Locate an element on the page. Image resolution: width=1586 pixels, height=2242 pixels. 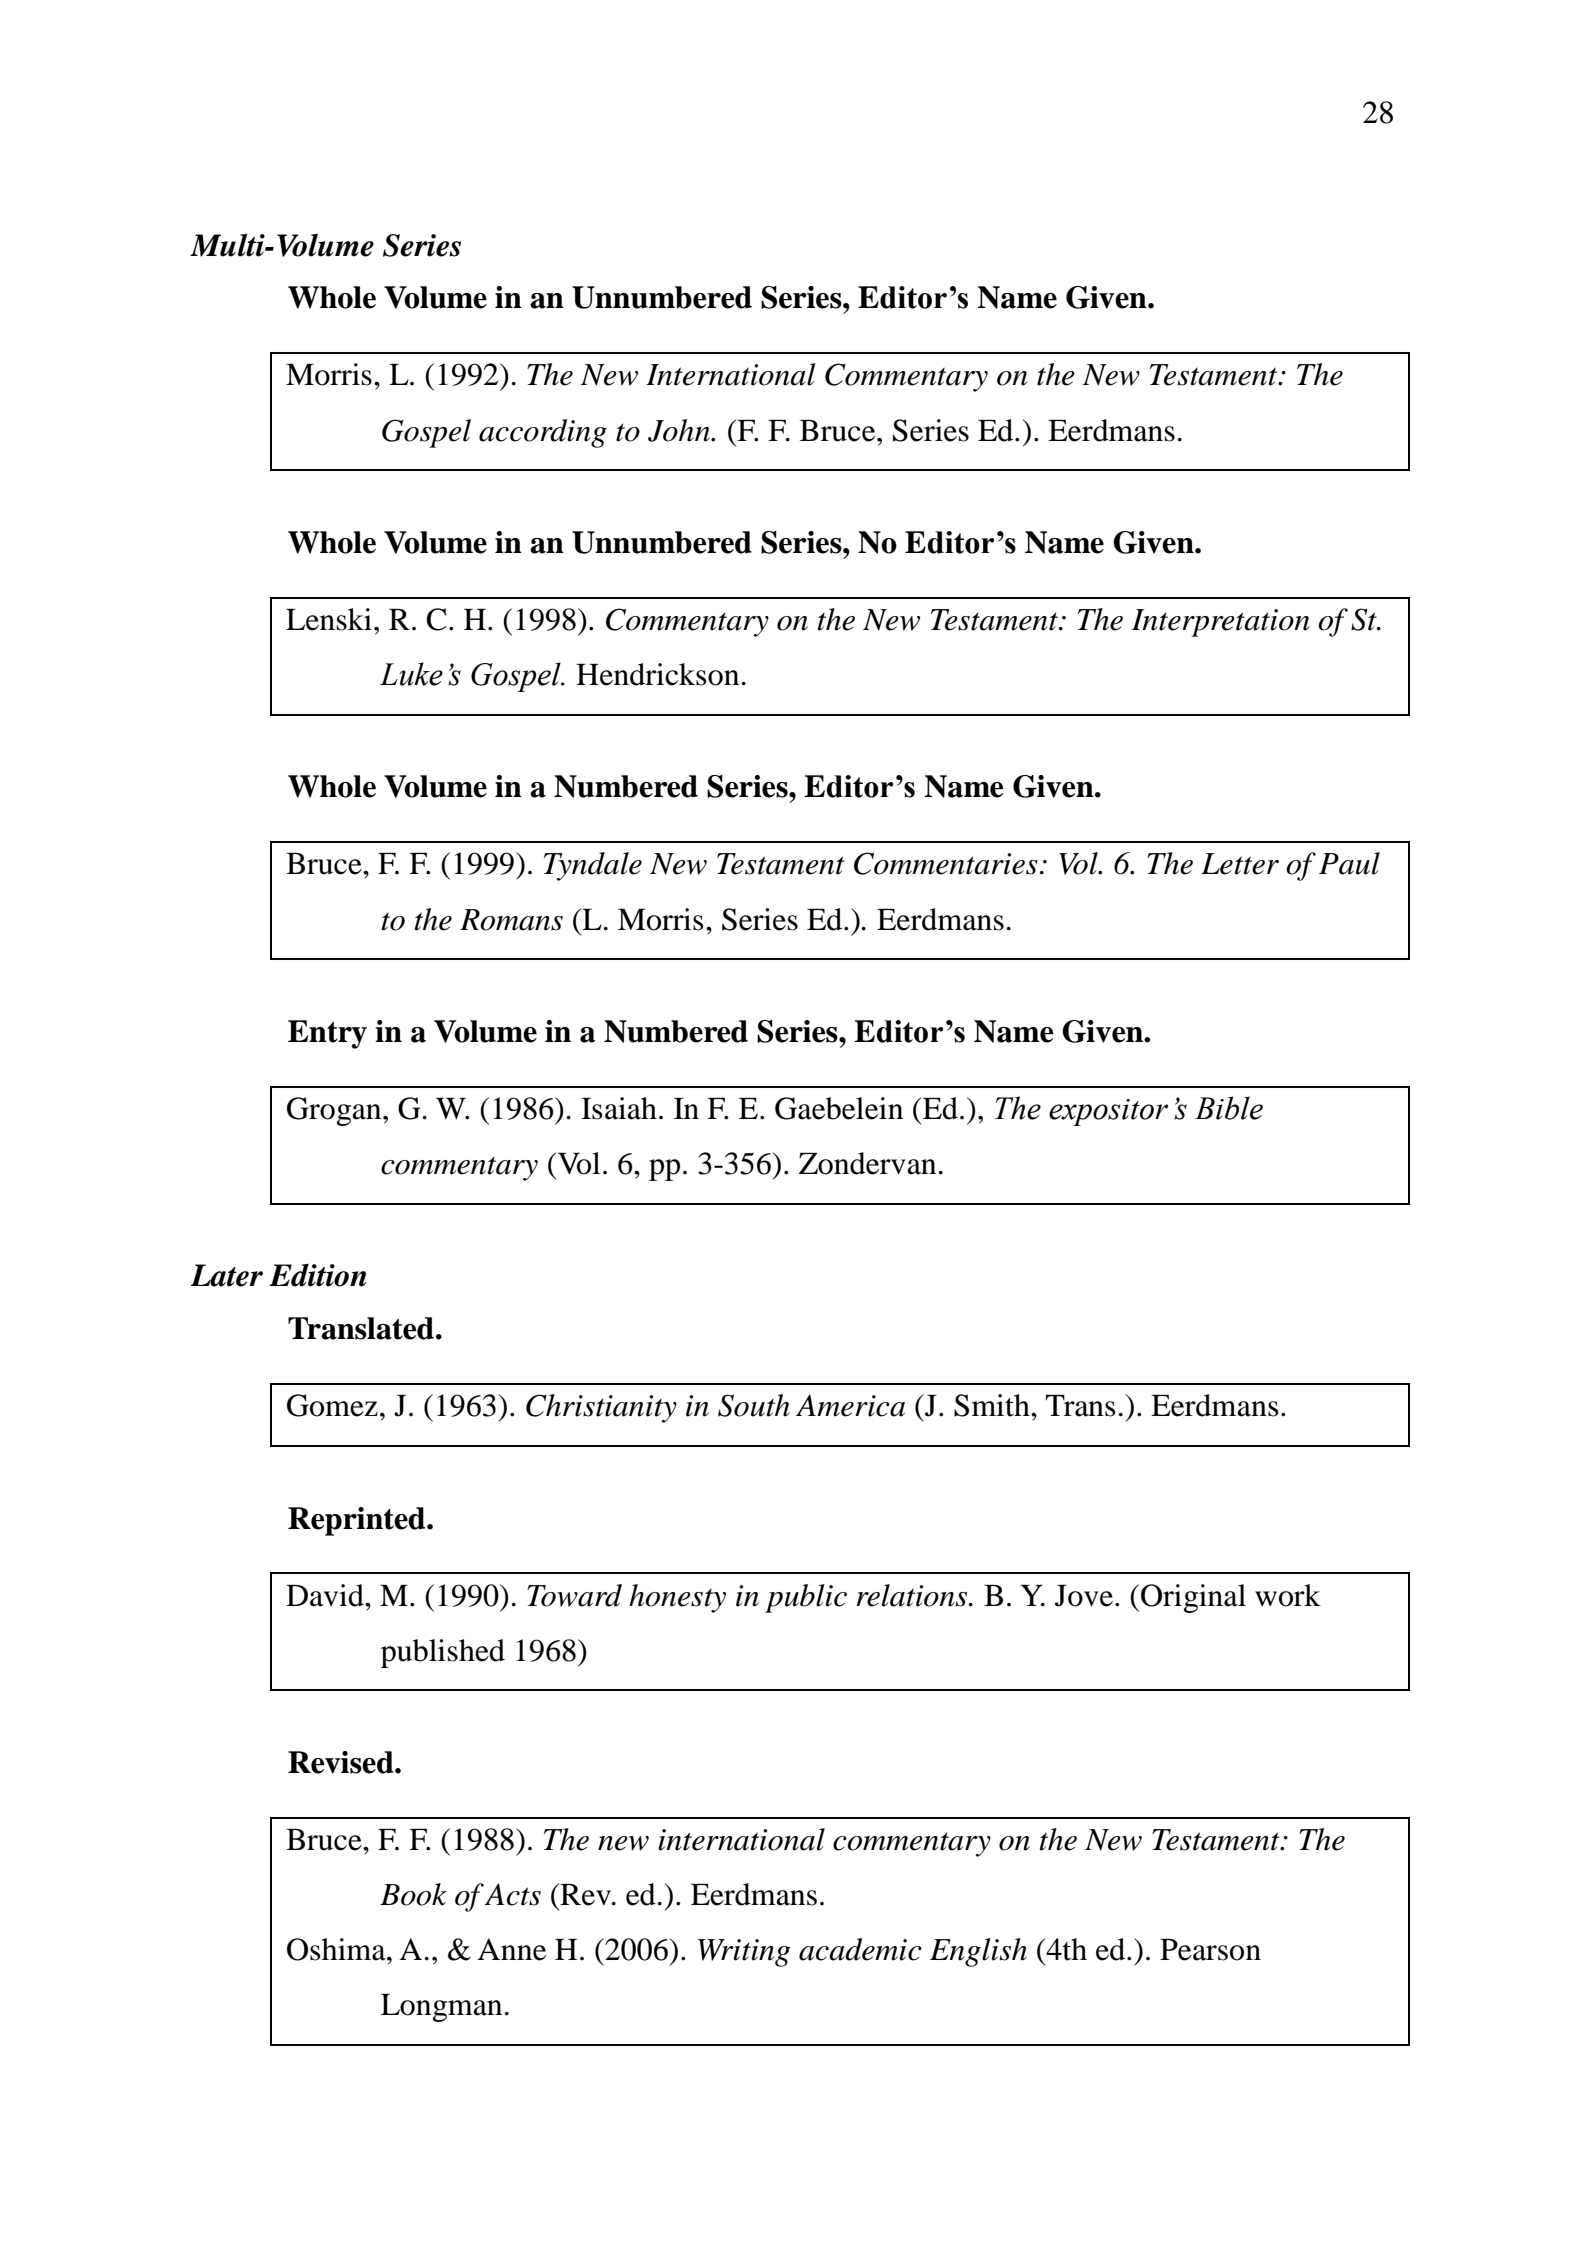
John is located at coordinates (680, 430).
